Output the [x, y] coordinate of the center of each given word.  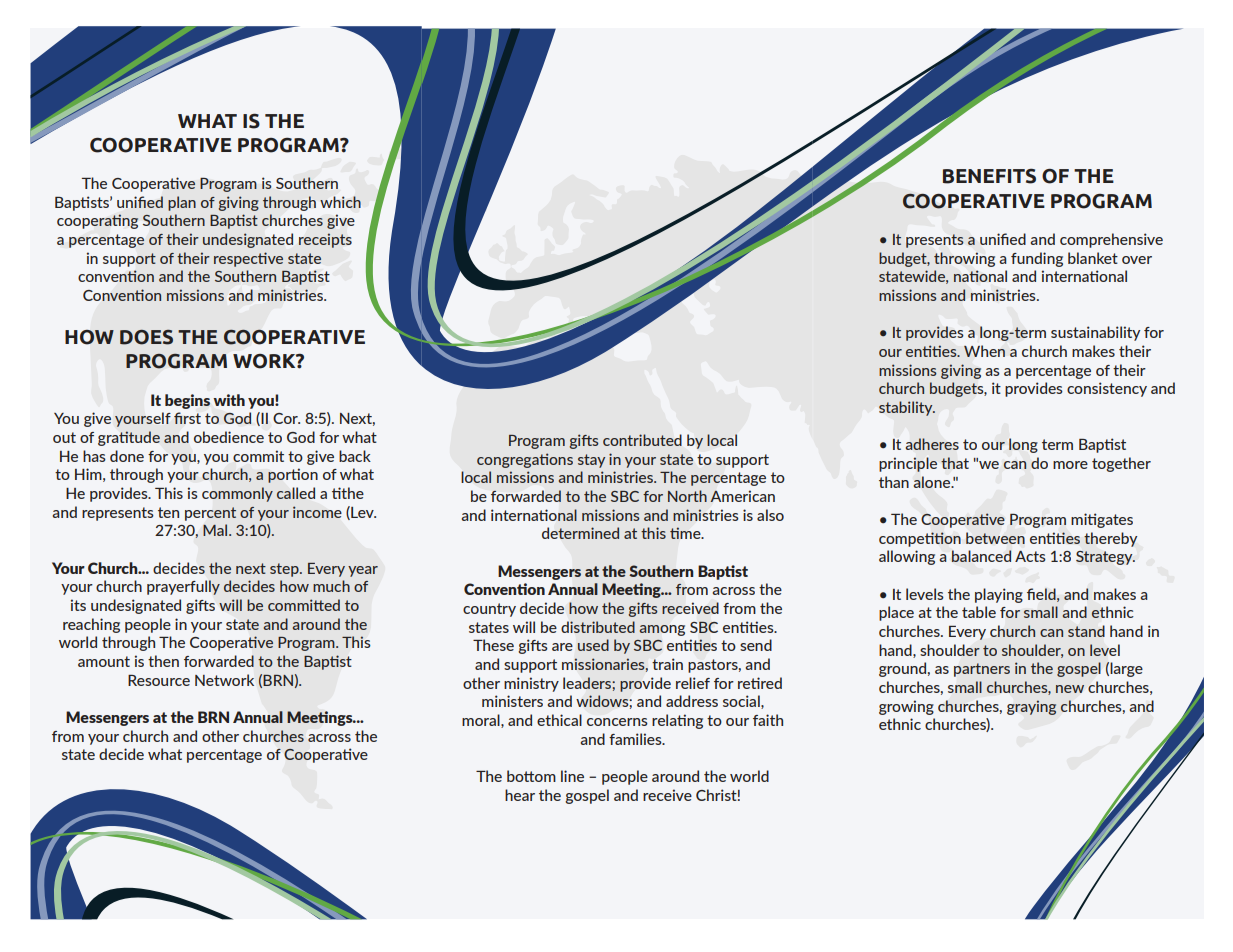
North [687, 496]
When [984, 351]
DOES [146, 337]
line [572, 776]
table [979, 612]
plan [182, 203]
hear [520, 795]
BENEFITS [989, 176]
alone [933, 482]
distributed [598, 627]
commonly [237, 494]
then [163, 661]
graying [1031, 707]
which [340, 202]
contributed [642, 440]
